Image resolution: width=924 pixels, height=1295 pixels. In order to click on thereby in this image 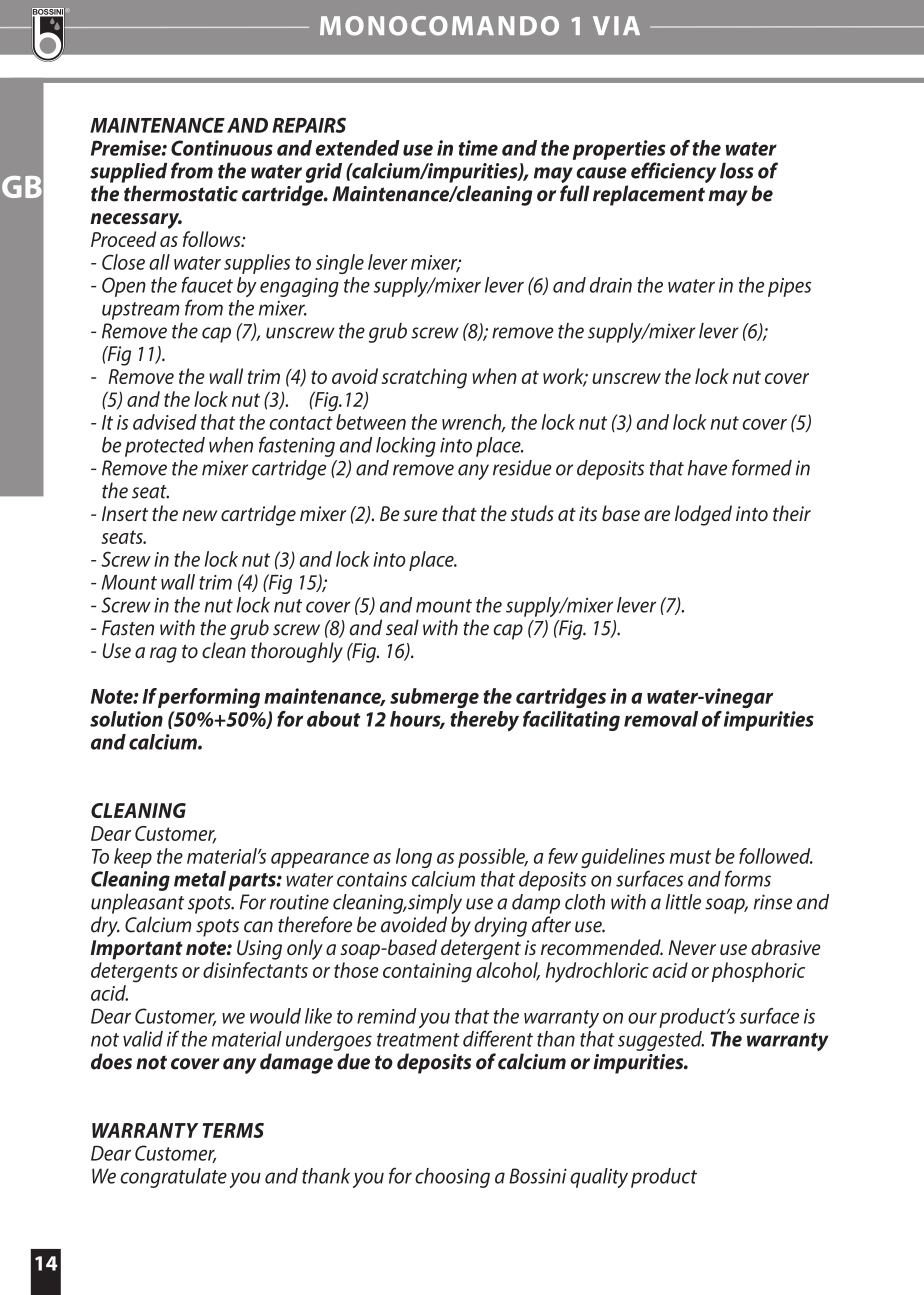, I will do `click(484, 721)`.
